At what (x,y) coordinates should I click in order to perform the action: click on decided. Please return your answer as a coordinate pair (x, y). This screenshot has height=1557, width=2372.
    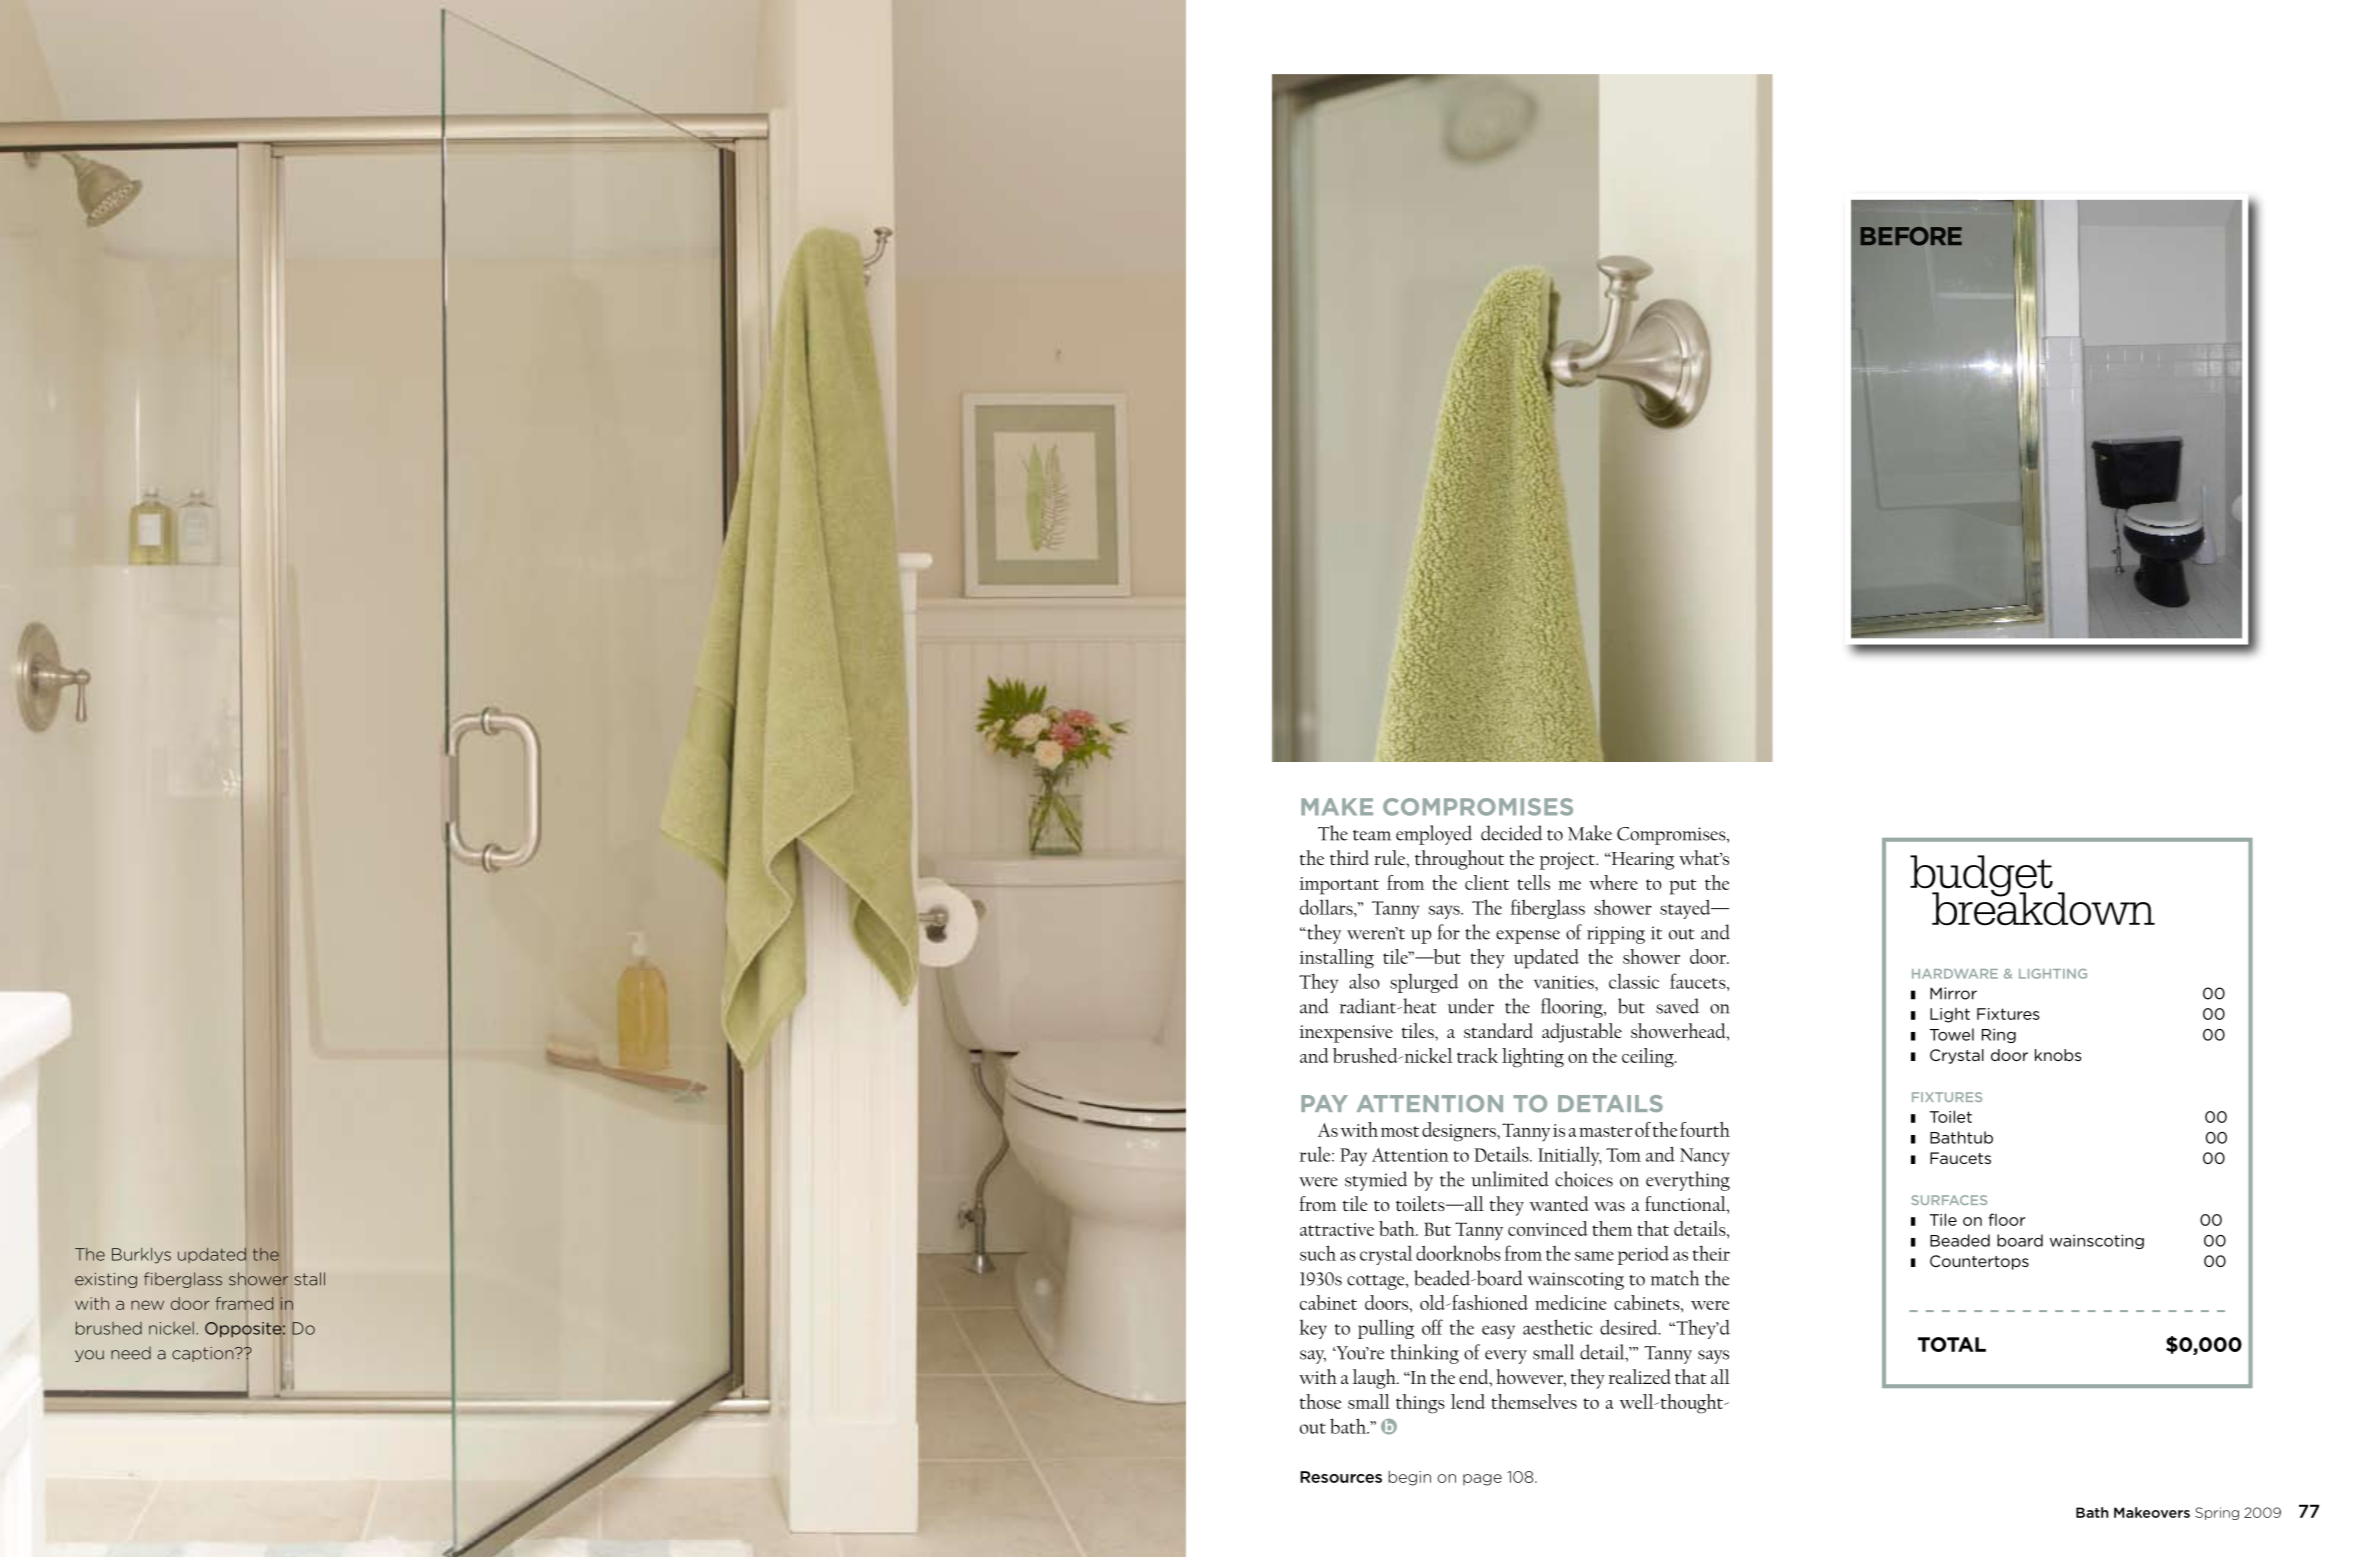
    Looking at the image, I should click on (1512, 833).
